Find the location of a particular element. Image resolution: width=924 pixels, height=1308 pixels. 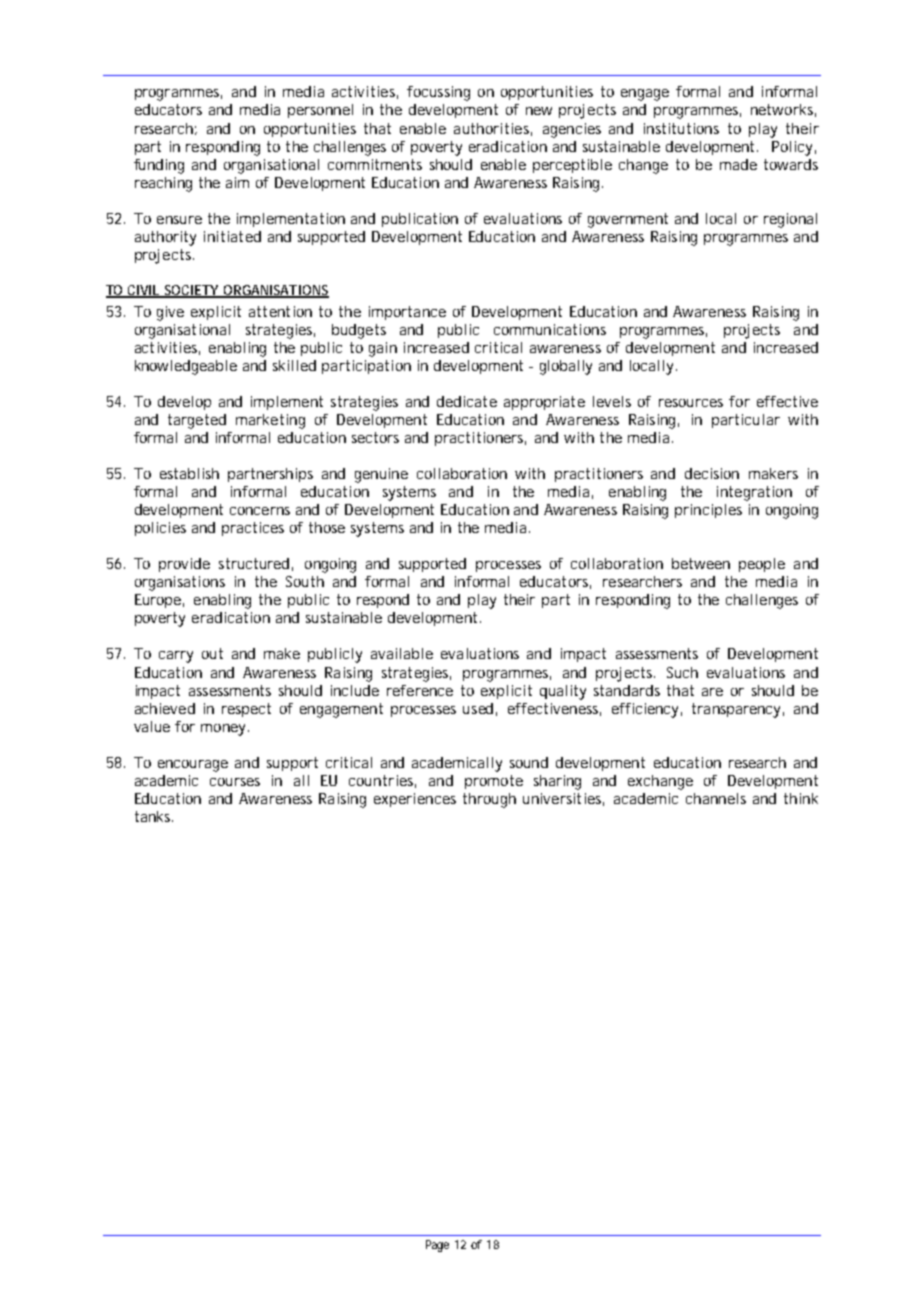

aim is located at coordinates (237, 182).
